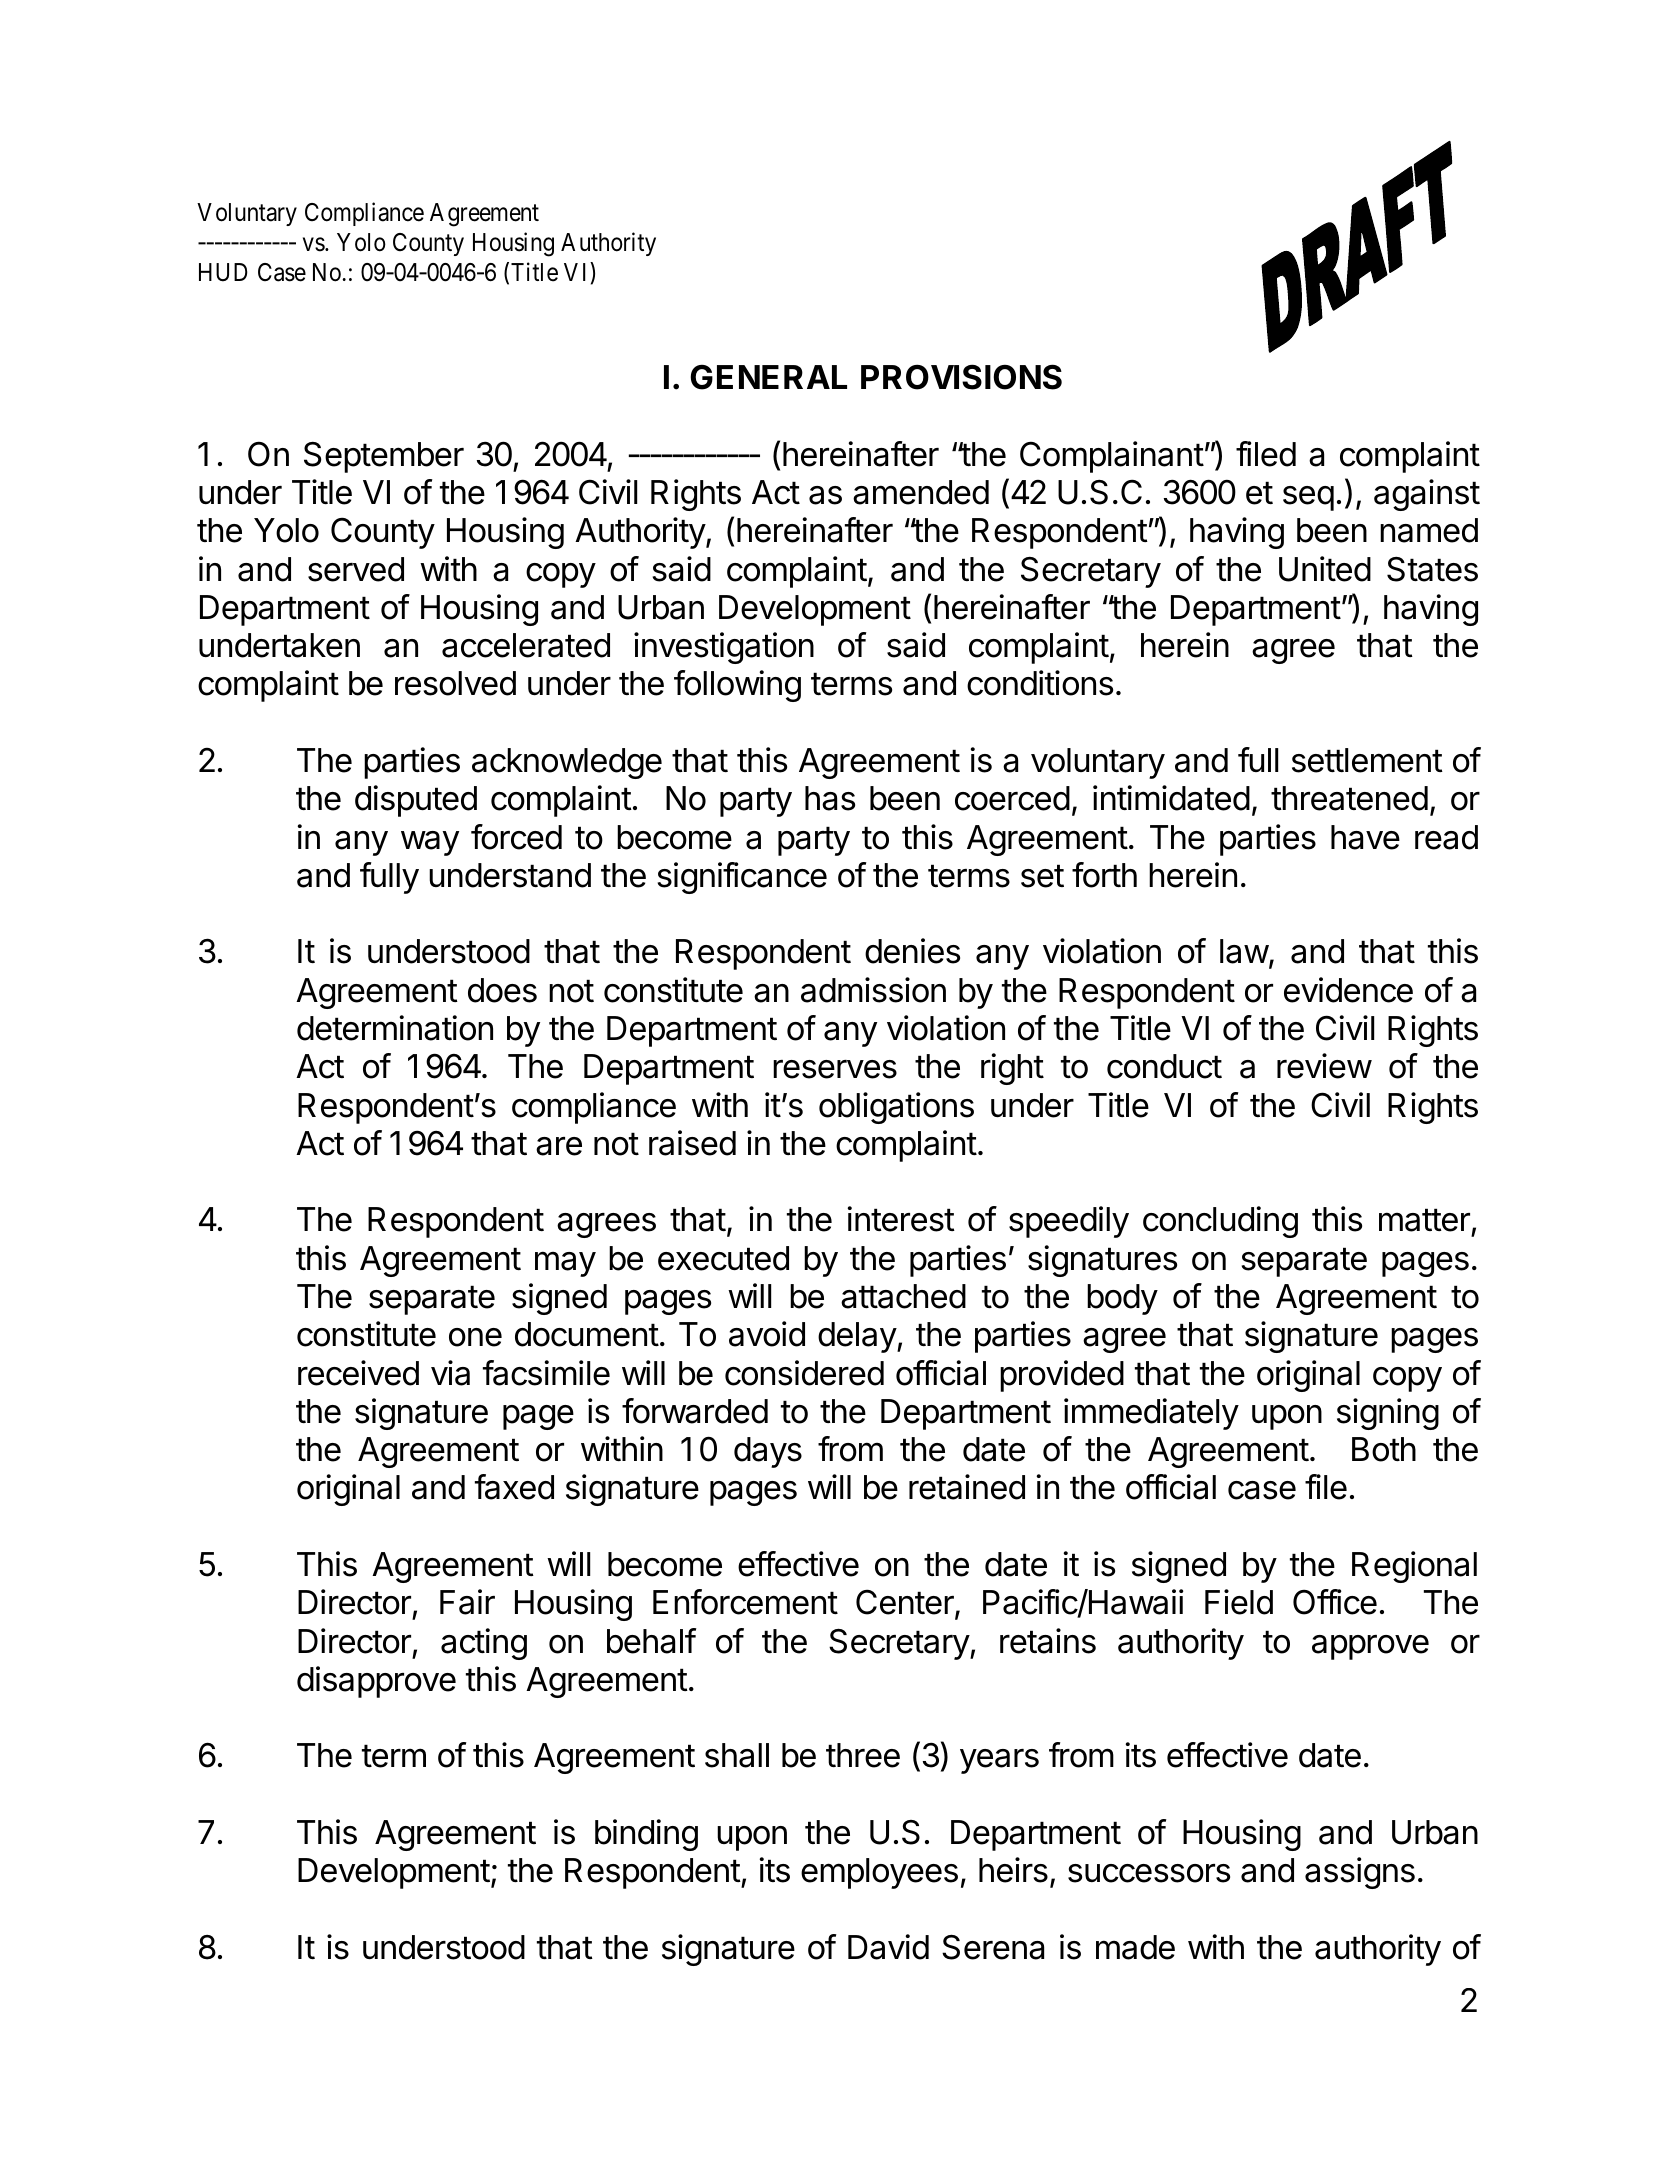  Describe the element at coordinates (804, 1373) in the page. I see `considered` at that location.
